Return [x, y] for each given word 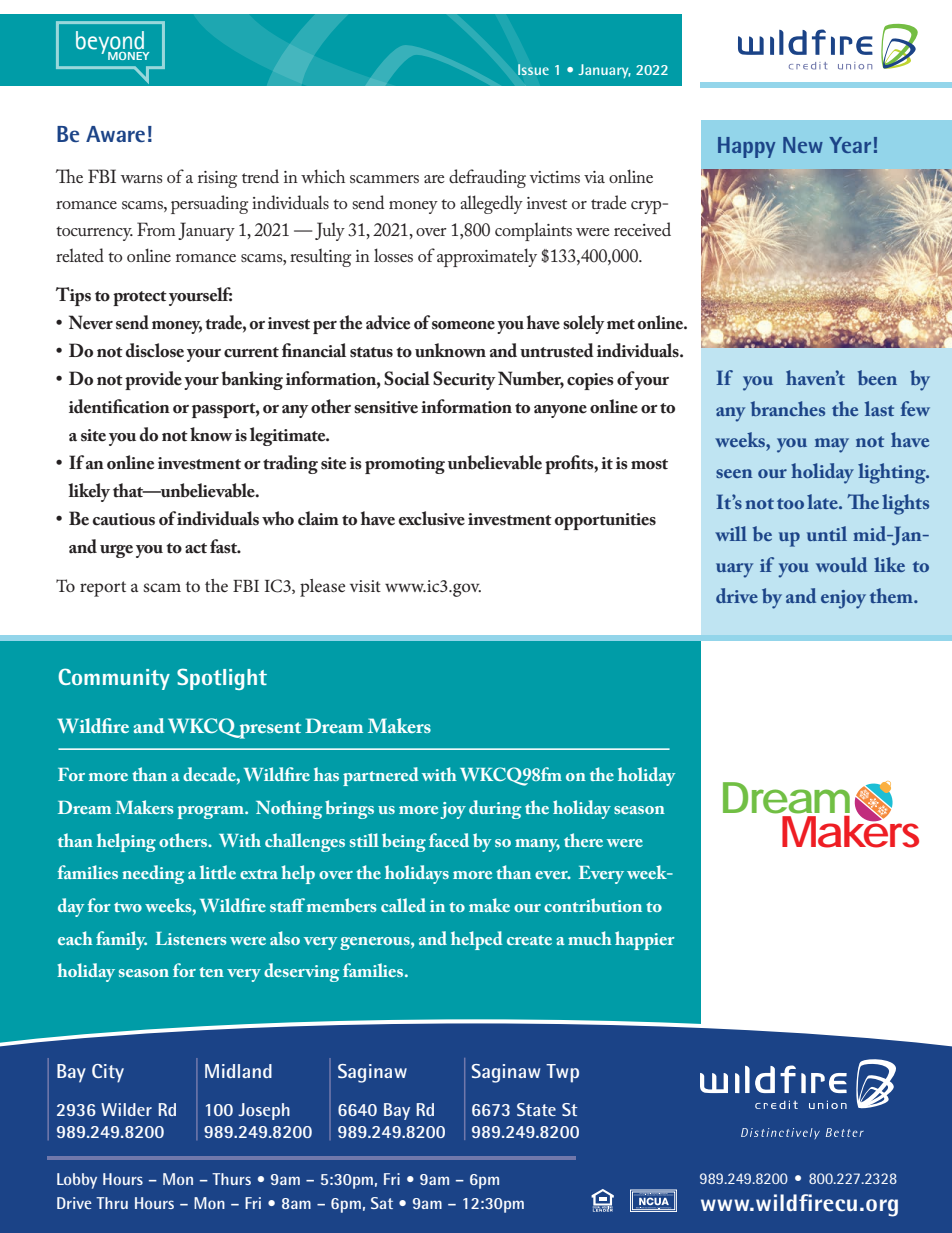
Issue [533, 69]
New [803, 145]
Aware [115, 134]
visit [365, 586]
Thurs [231, 1179]
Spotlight [222, 679]
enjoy [843, 599]
